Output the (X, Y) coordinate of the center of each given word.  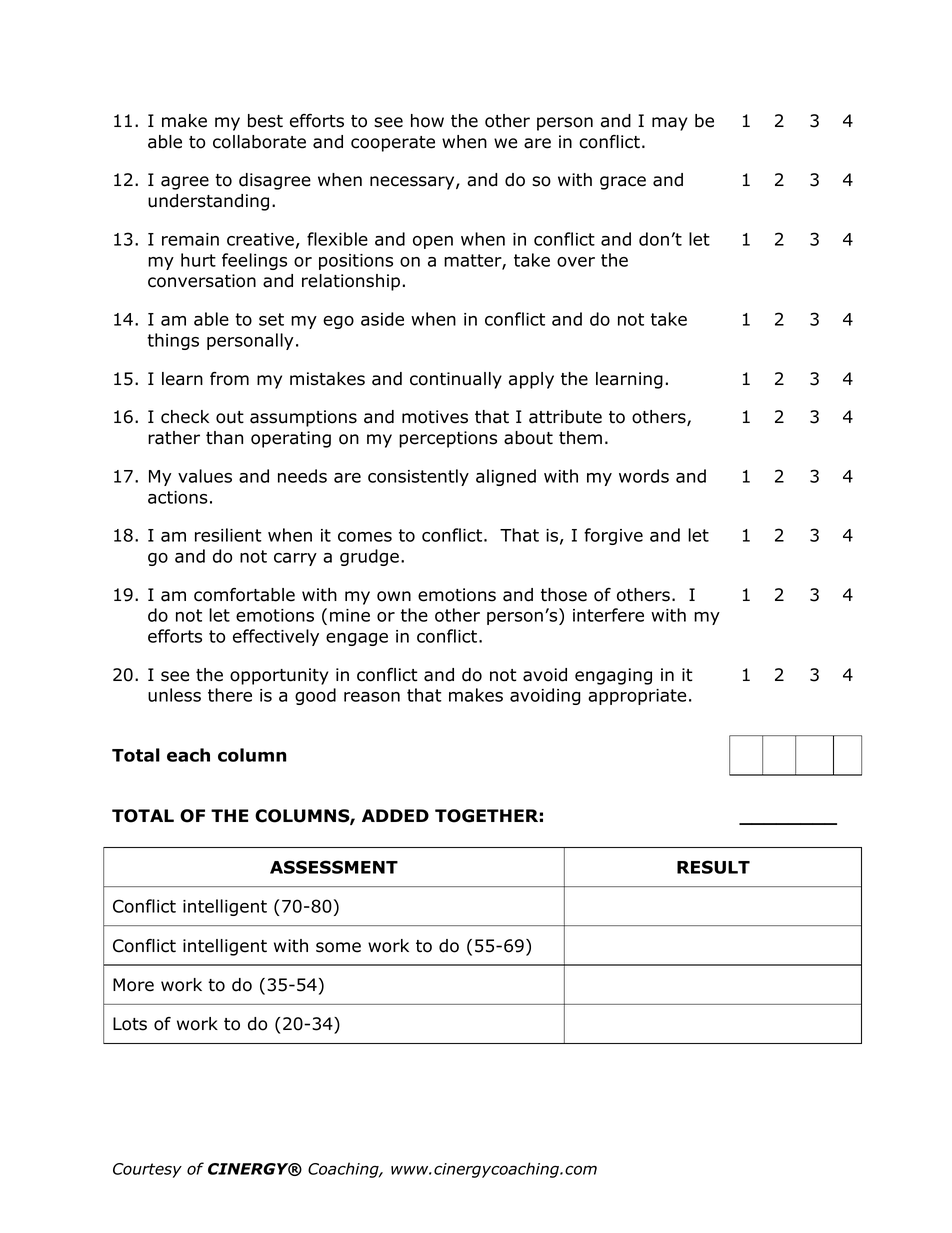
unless (174, 695)
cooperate (393, 144)
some (338, 947)
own (394, 596)
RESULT (713, 867)
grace (623, 183)
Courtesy (147, 1170)
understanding (208, 202)
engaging (613, 676)
